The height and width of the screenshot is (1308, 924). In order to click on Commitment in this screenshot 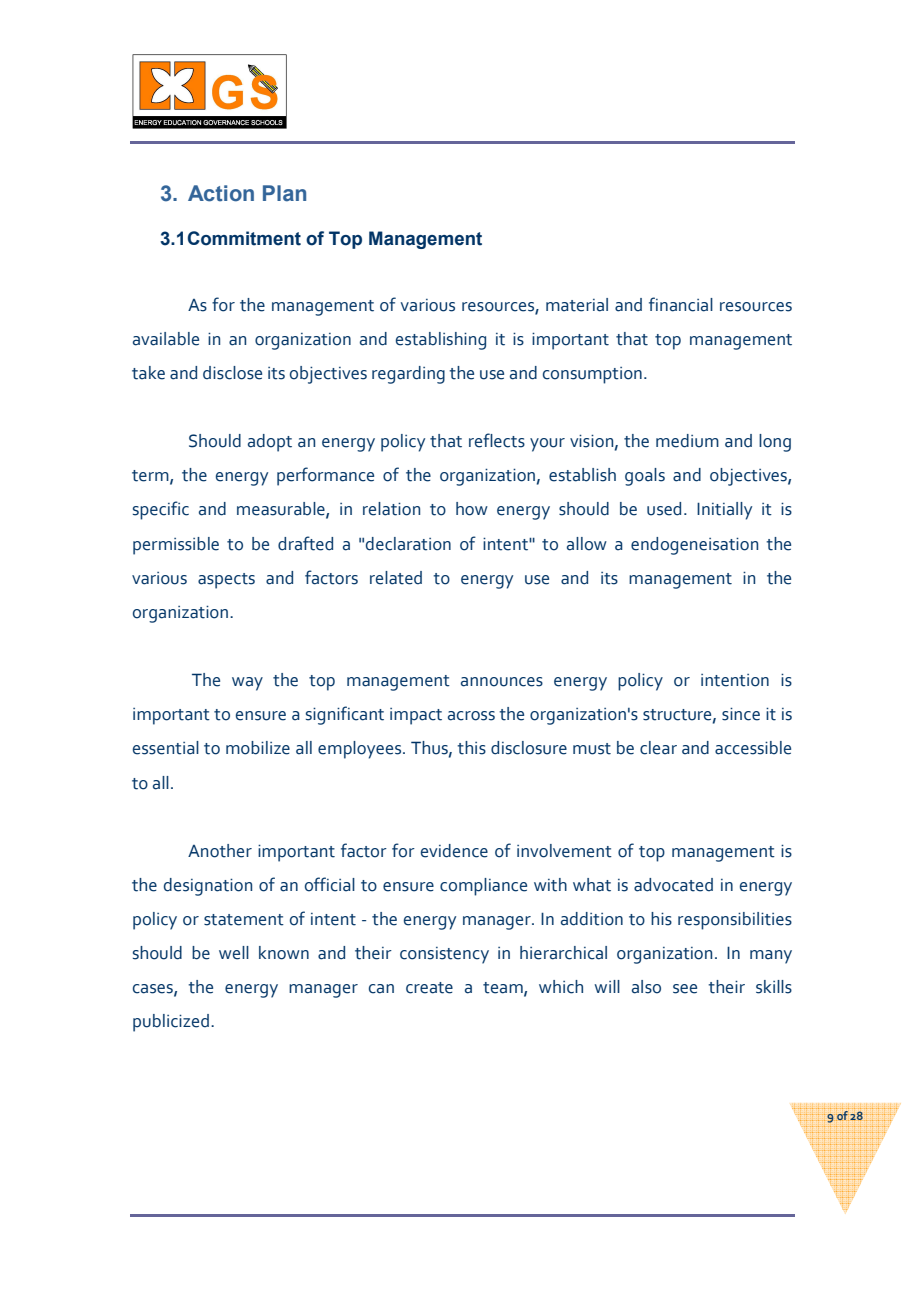, I will do `click(244, 238)`.
